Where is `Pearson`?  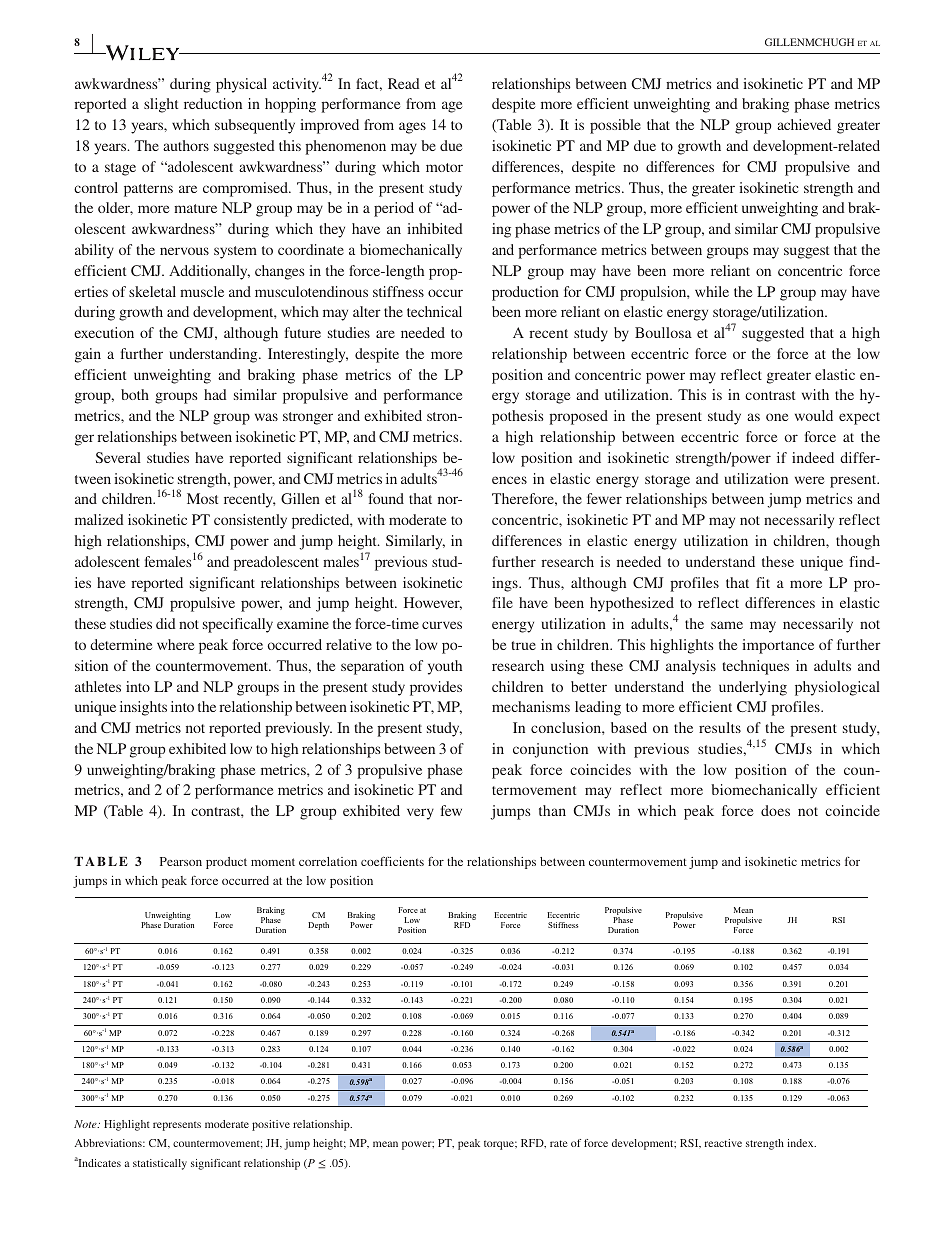
Pearson is located at coordinates (181, 861).
